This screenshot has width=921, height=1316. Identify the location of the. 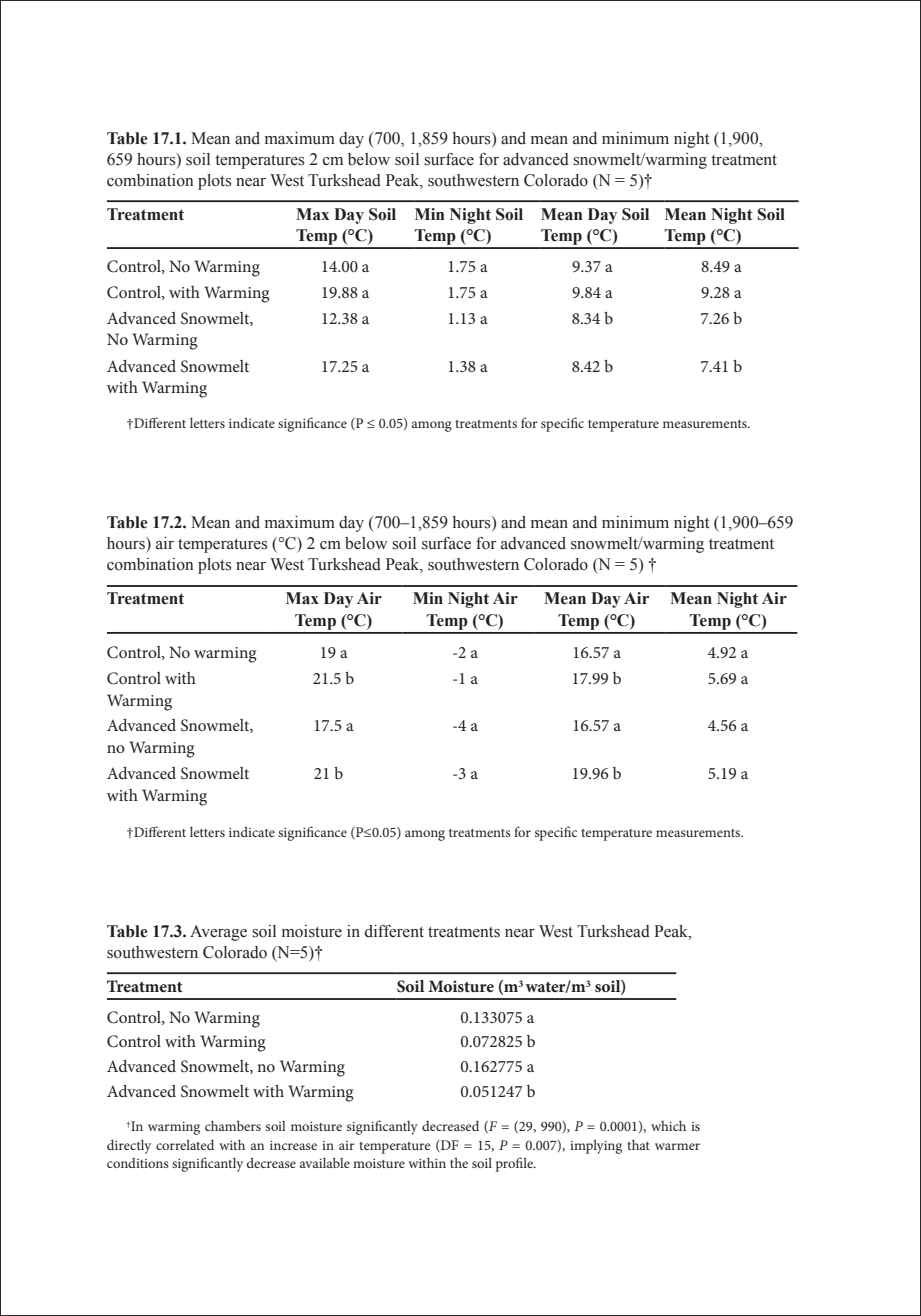
(459, 1162).
